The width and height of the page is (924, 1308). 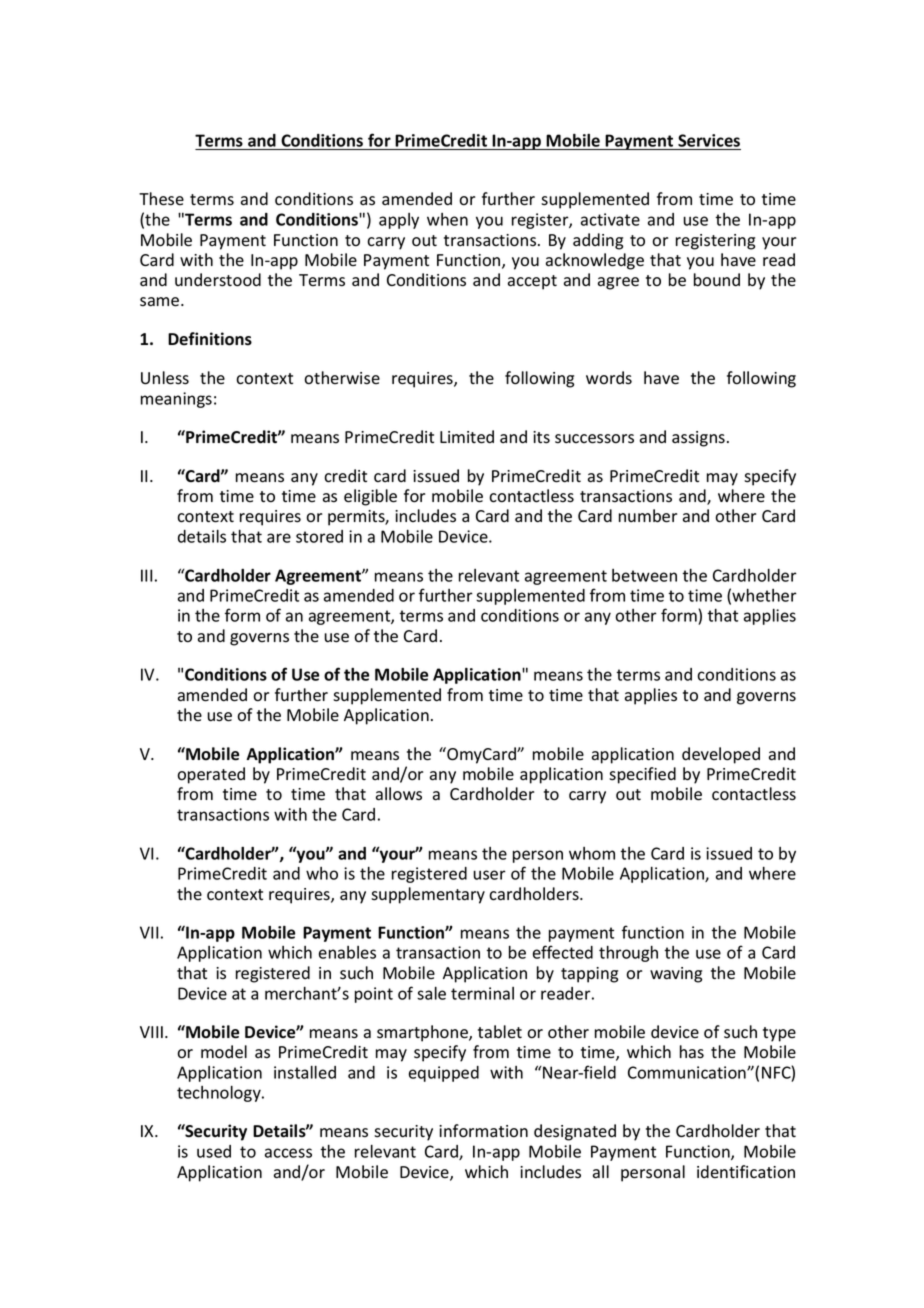 What do you see at coordinates (698, 439) in the page?
I see `assigns` at bounding box center [698, 439].
